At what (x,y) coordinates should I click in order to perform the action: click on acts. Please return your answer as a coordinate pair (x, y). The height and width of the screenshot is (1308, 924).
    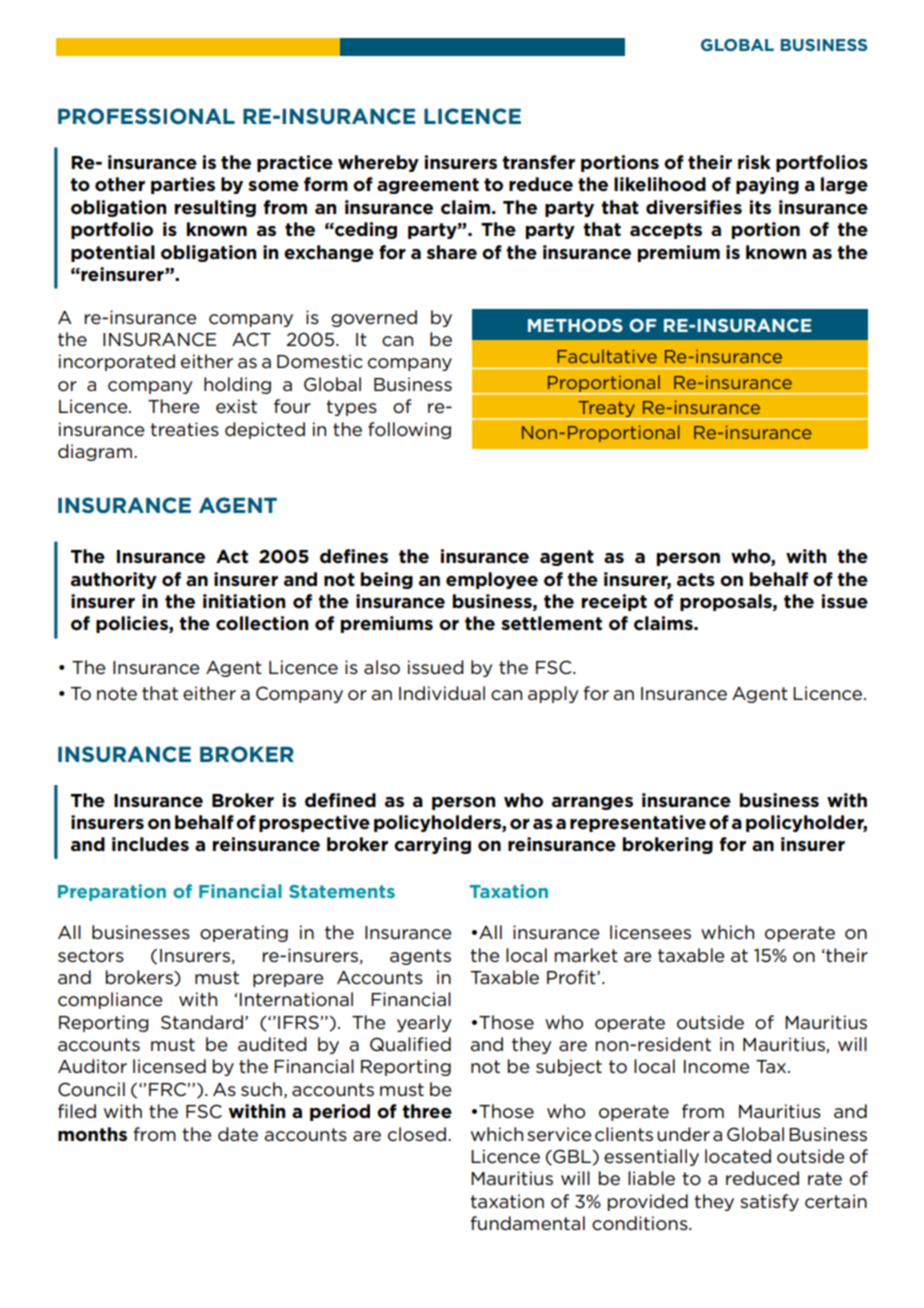
    Looking at the image, I should click on (696, 580).
